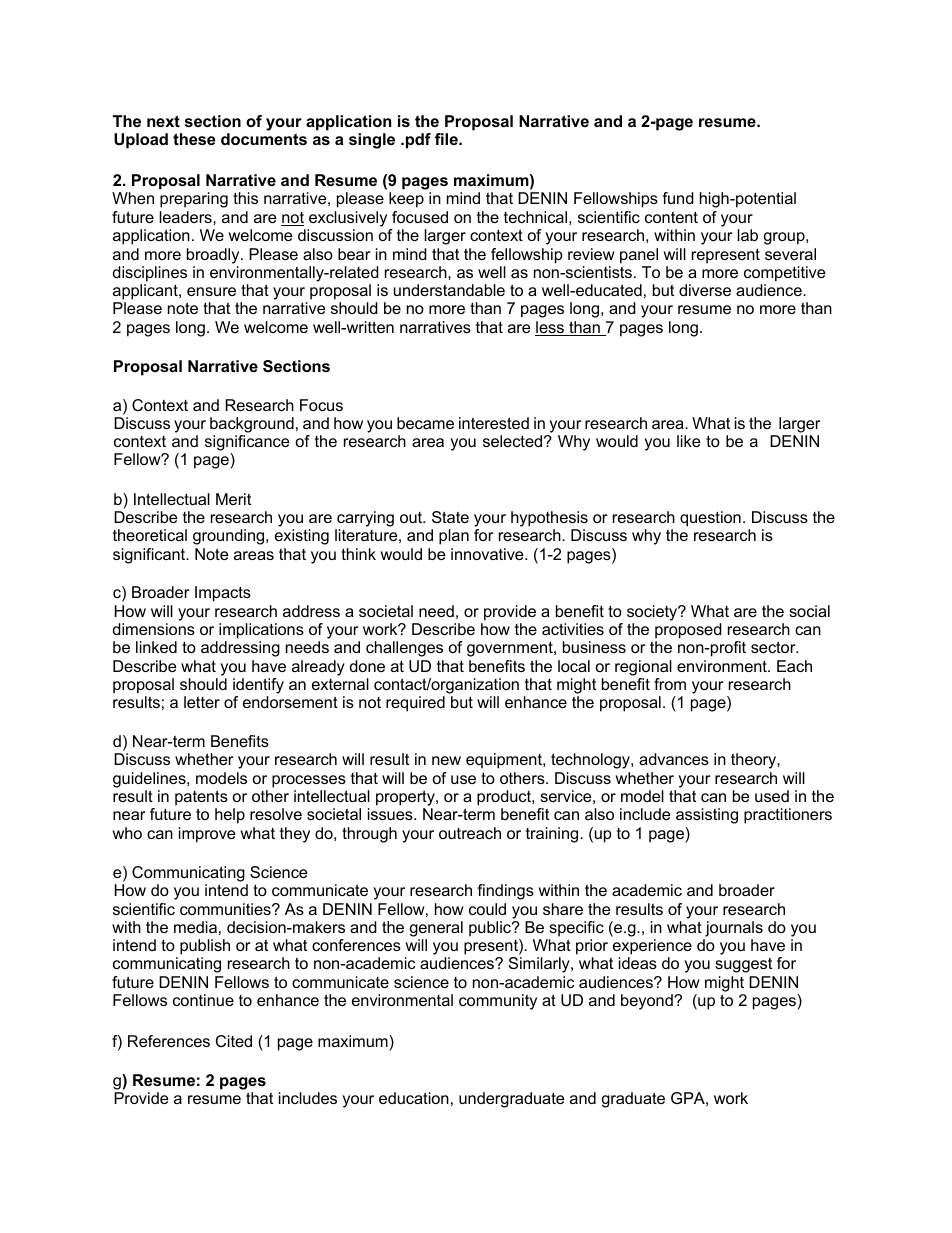 The width and height of the page is (952, 1233). What do you see at coordinates (688, 441) in the page?
I see `like` at bounding box center [688, 441].
